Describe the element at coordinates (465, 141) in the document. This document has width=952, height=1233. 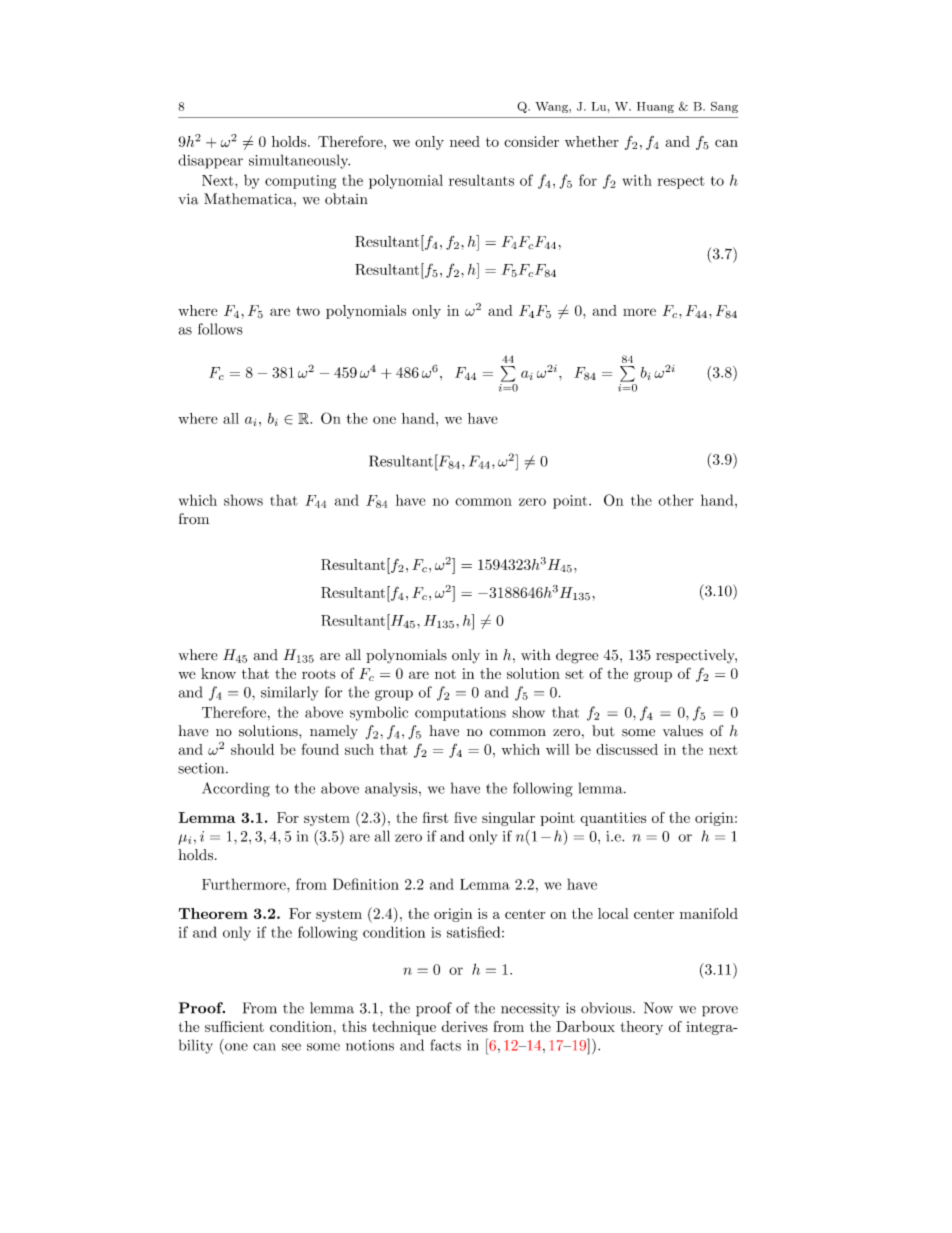
I see `need` at that location.
